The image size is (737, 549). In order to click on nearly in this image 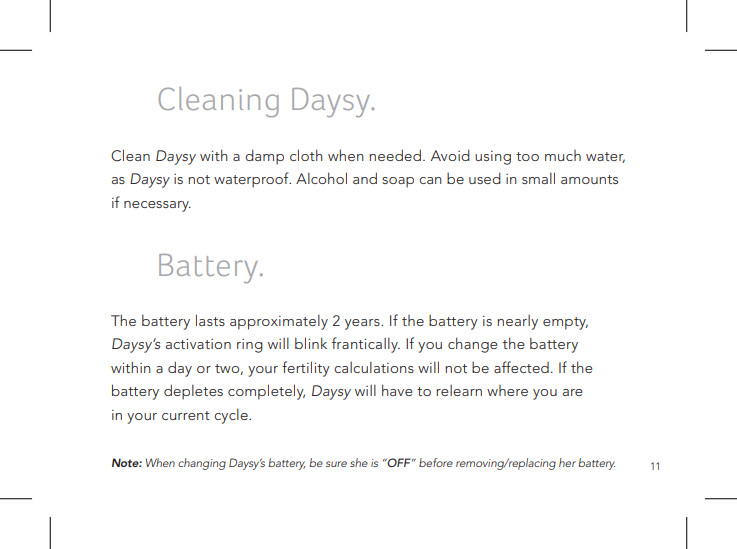, I will do `click(517, 322)`.
